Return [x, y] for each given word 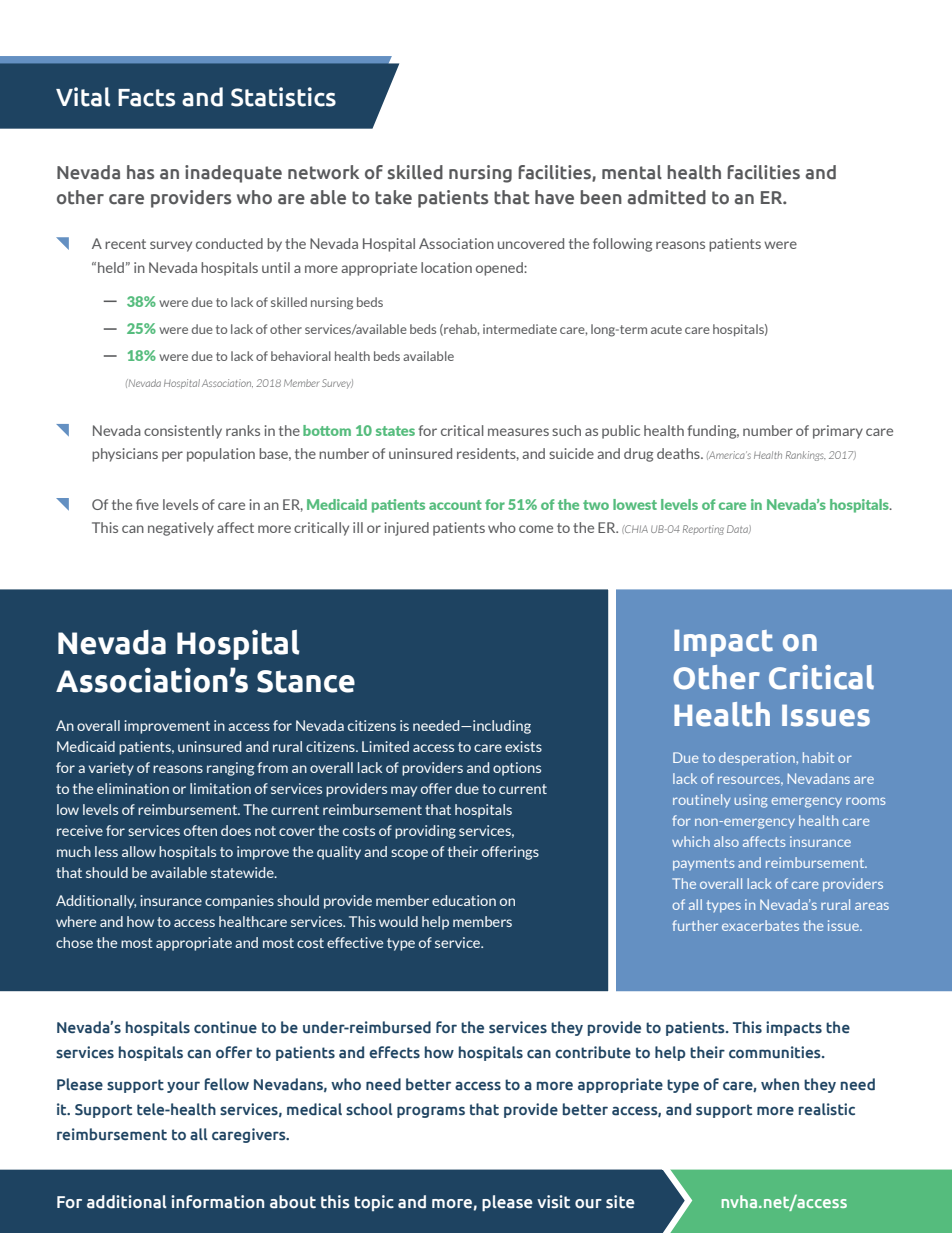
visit [553, 1202]
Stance [306, 681]
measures [518, 432]
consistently [183, 432]
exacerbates [760, 925]
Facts [146, 98]
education [464, 900]
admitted [666, 197]
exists [523, 746]
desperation [758, 759]
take [393, 197]
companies [239, 902]
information [217, 1202]
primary [838, 432]
